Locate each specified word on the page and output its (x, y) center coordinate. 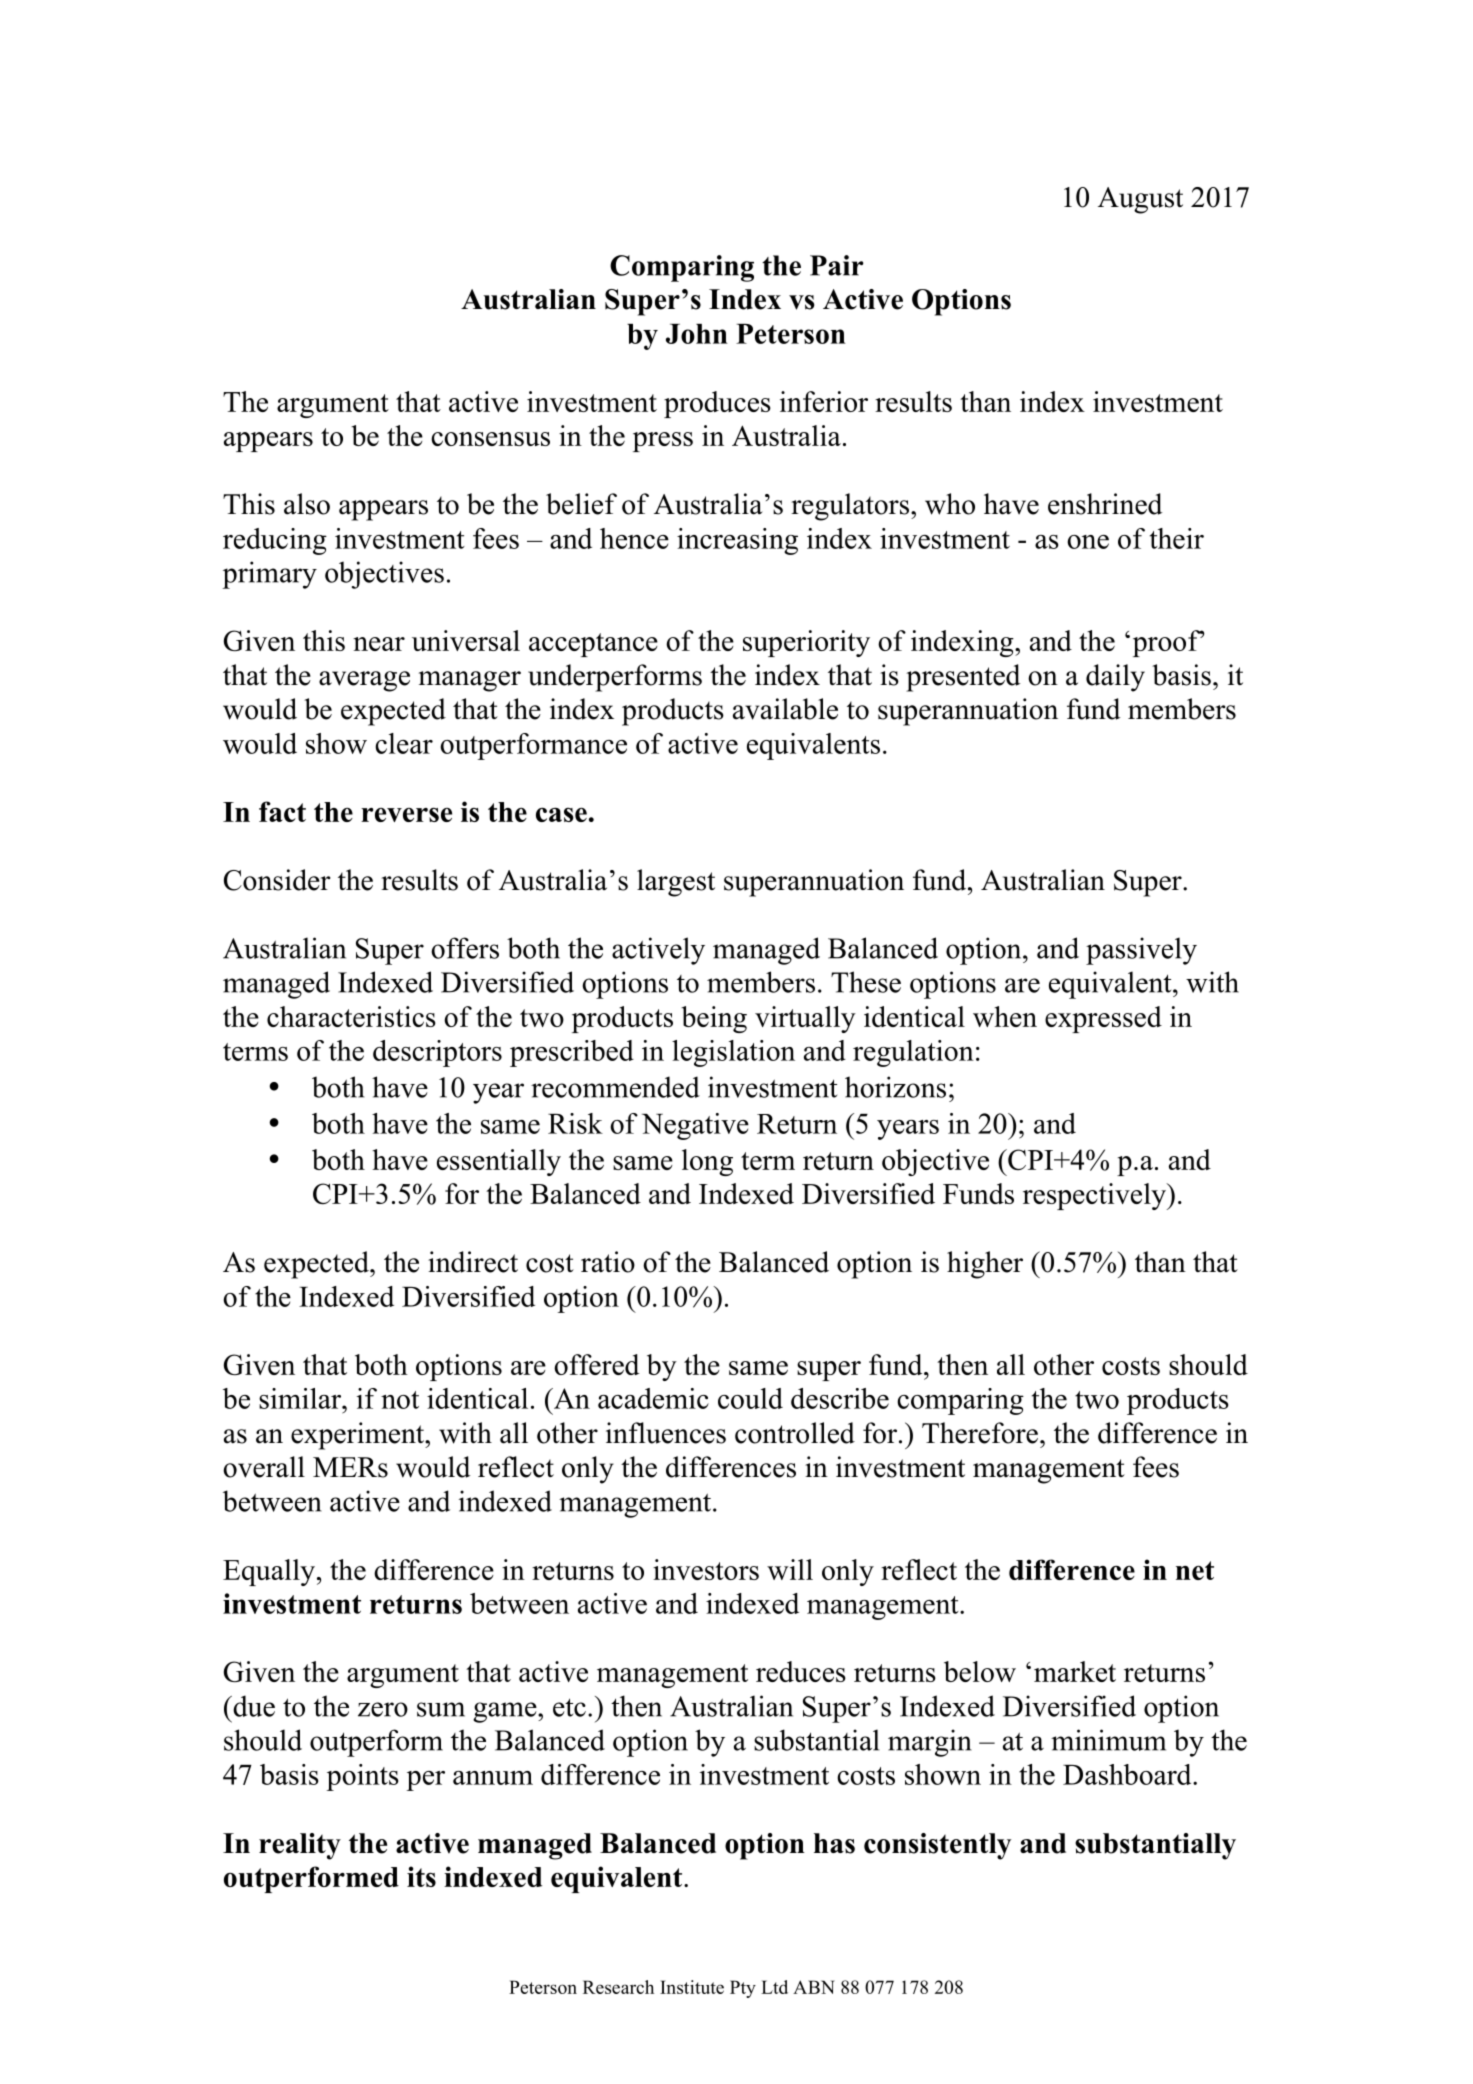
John (697, 334)
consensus (490, 439)
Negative (695, 1126)
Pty (743, 1989)
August (1140, 200)
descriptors (437, 1053)
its (421, 1876)
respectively (1095, 1196)
